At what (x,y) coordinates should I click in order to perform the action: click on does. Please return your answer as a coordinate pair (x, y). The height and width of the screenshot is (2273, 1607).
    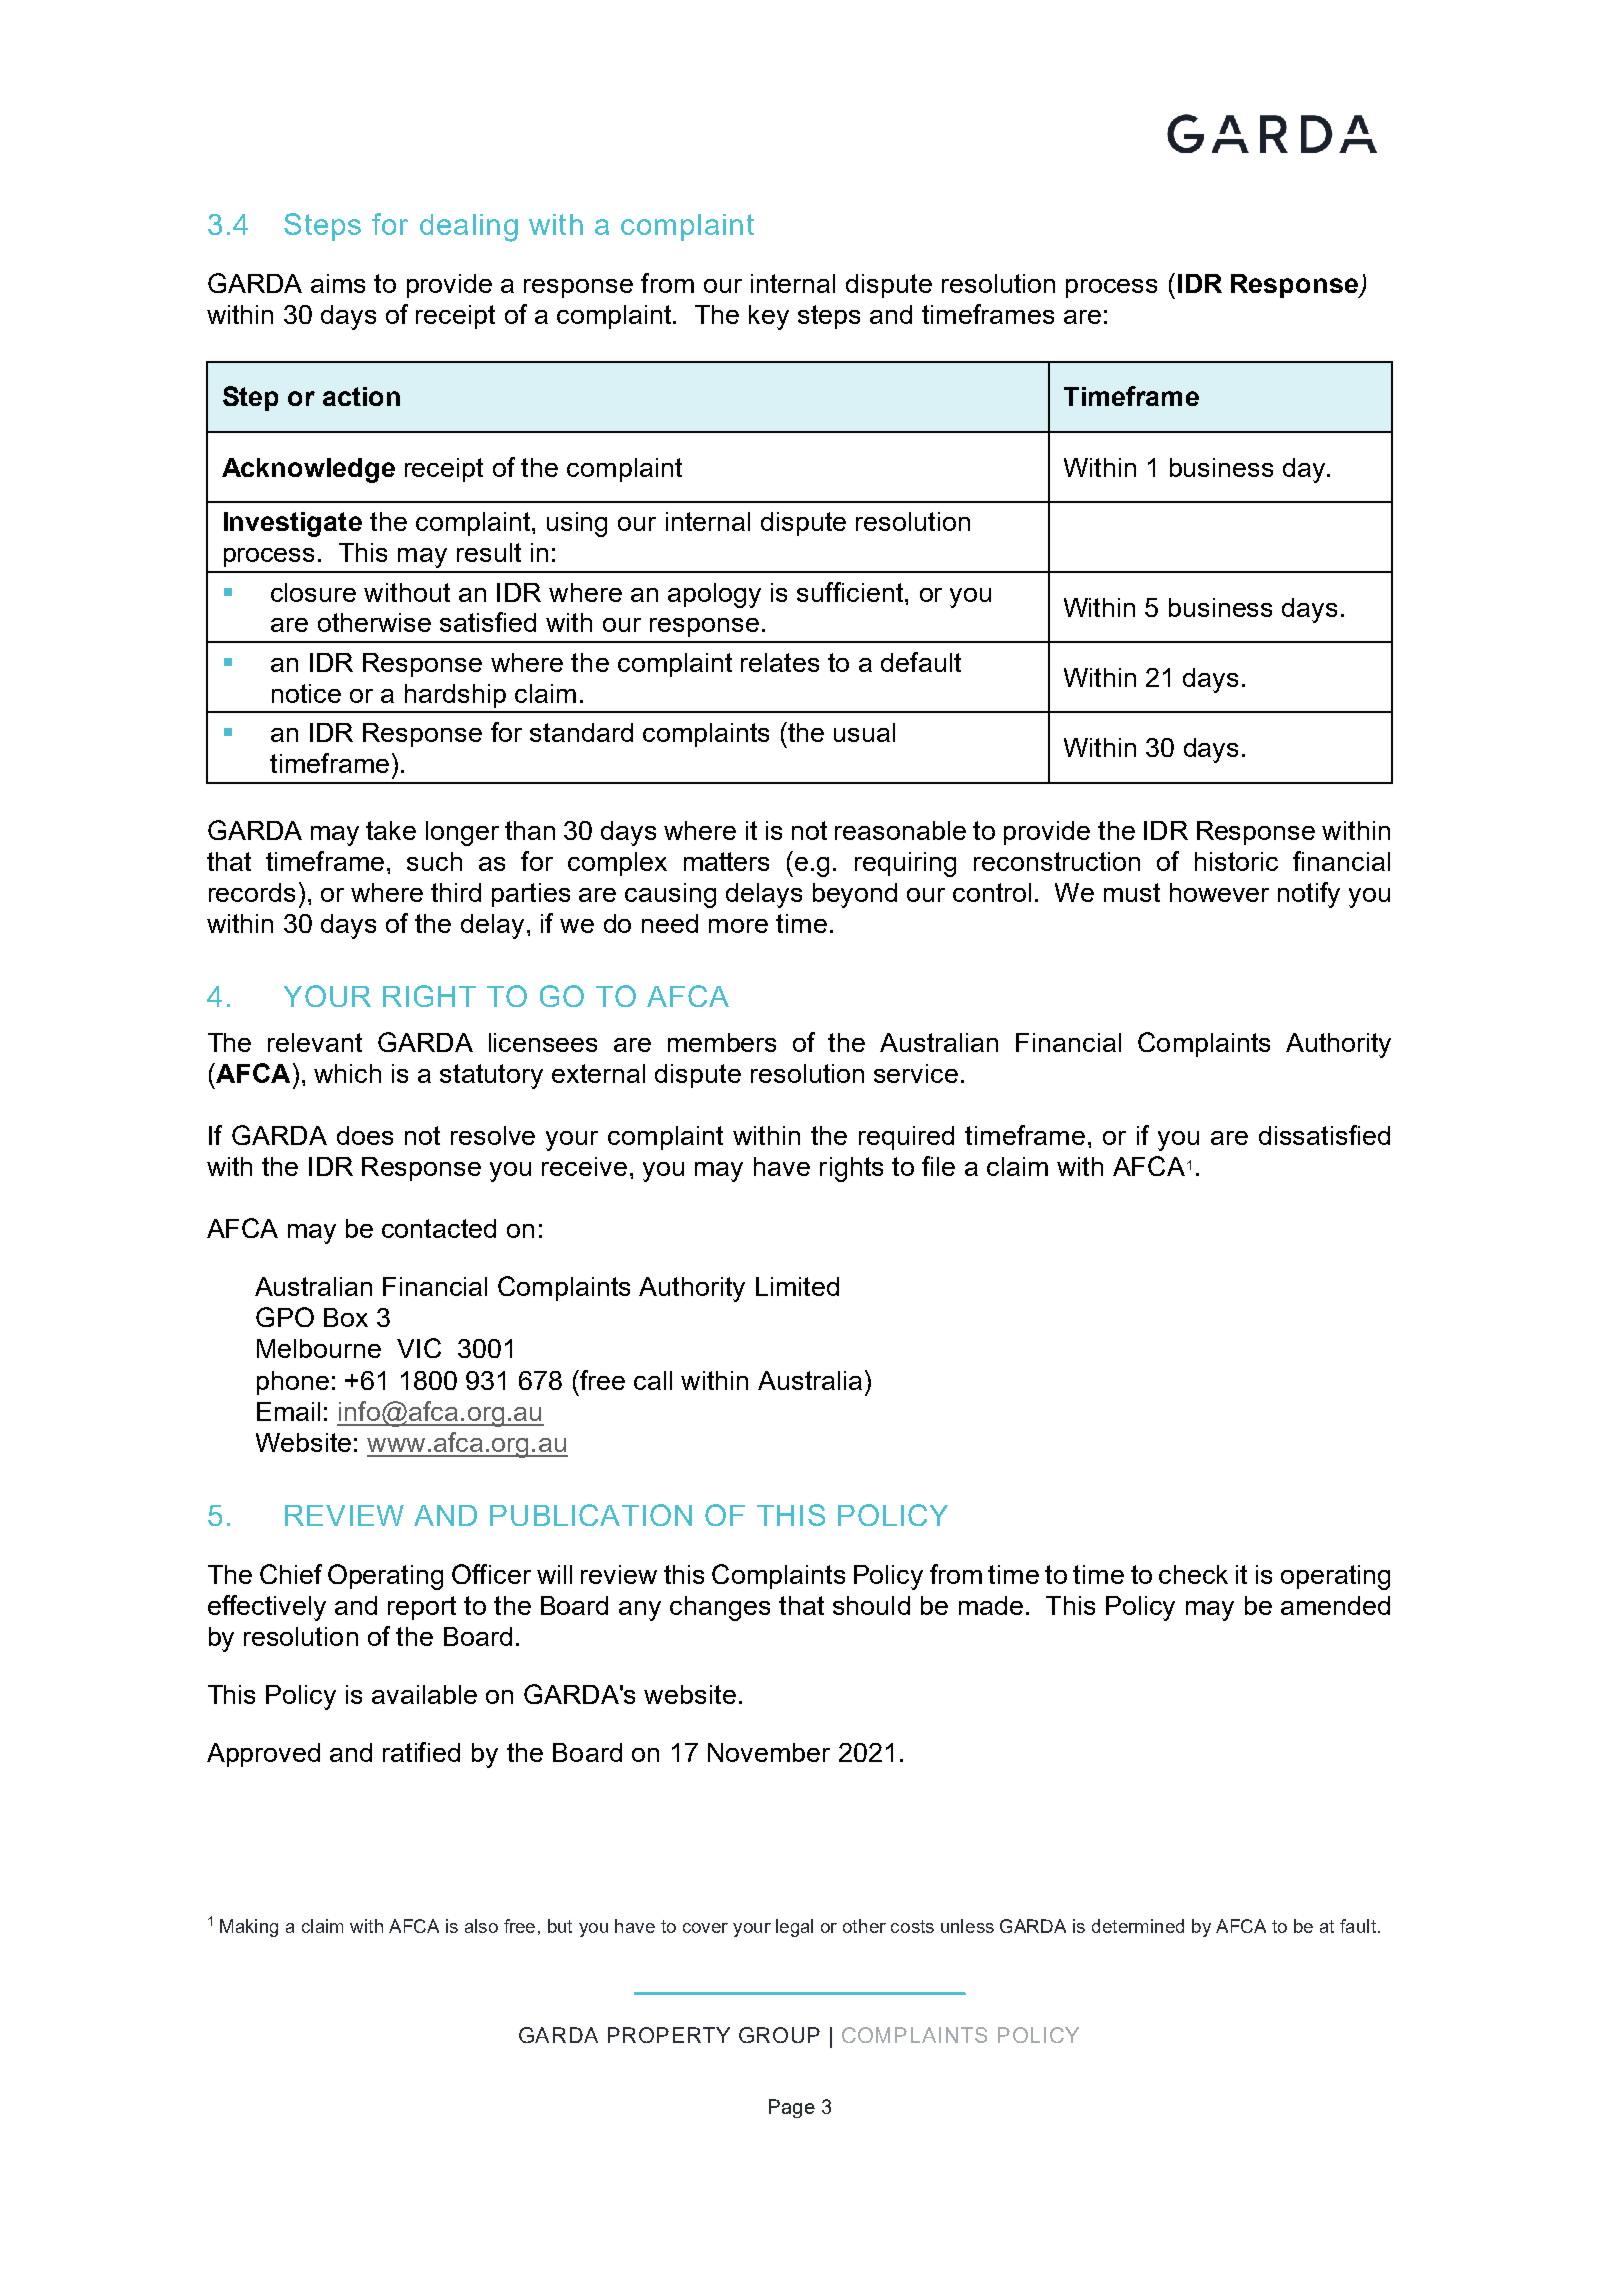
    Looking at the image, I should click on (365, 1135).
